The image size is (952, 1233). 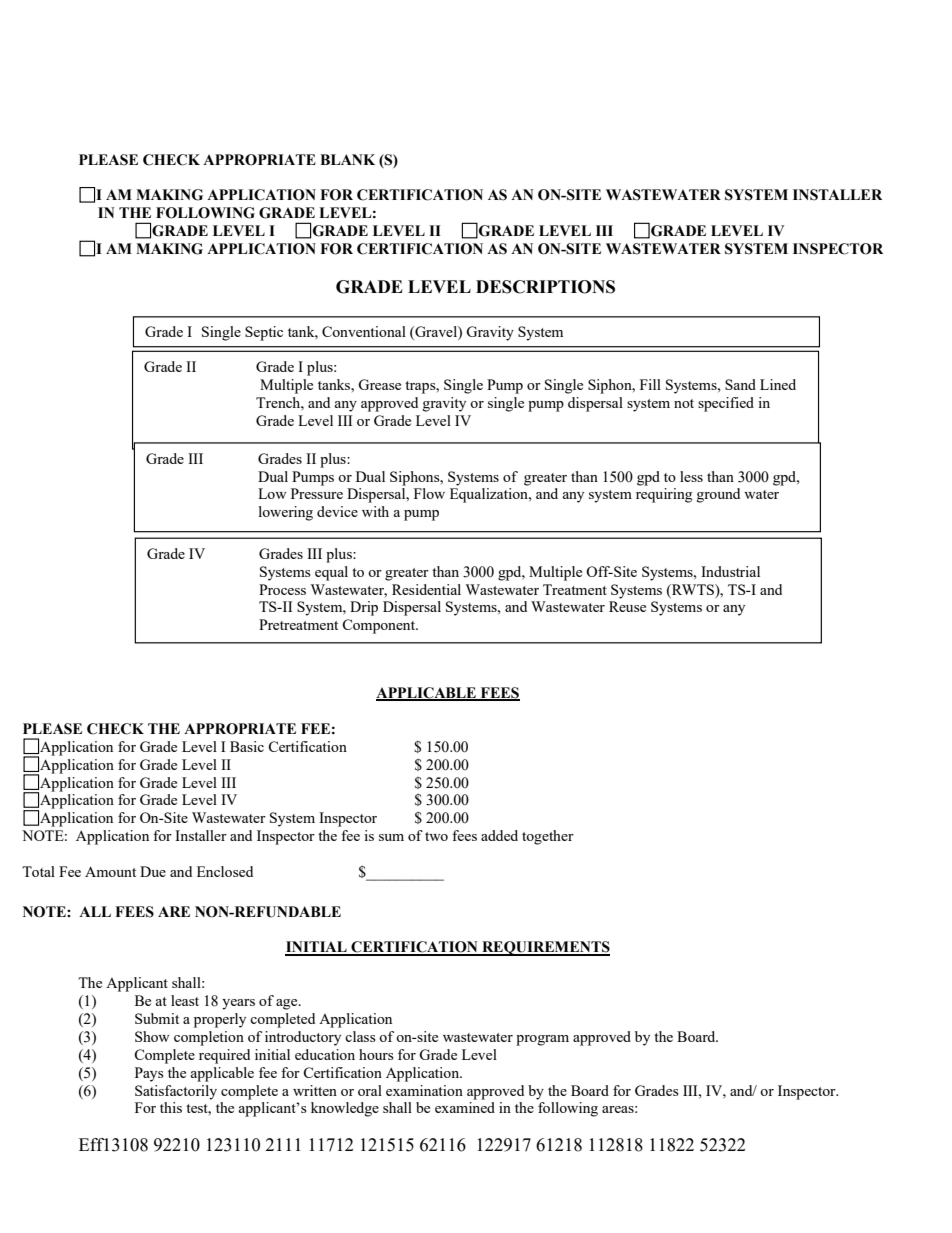 I want to click on Process, so click(x=282, y=589).
